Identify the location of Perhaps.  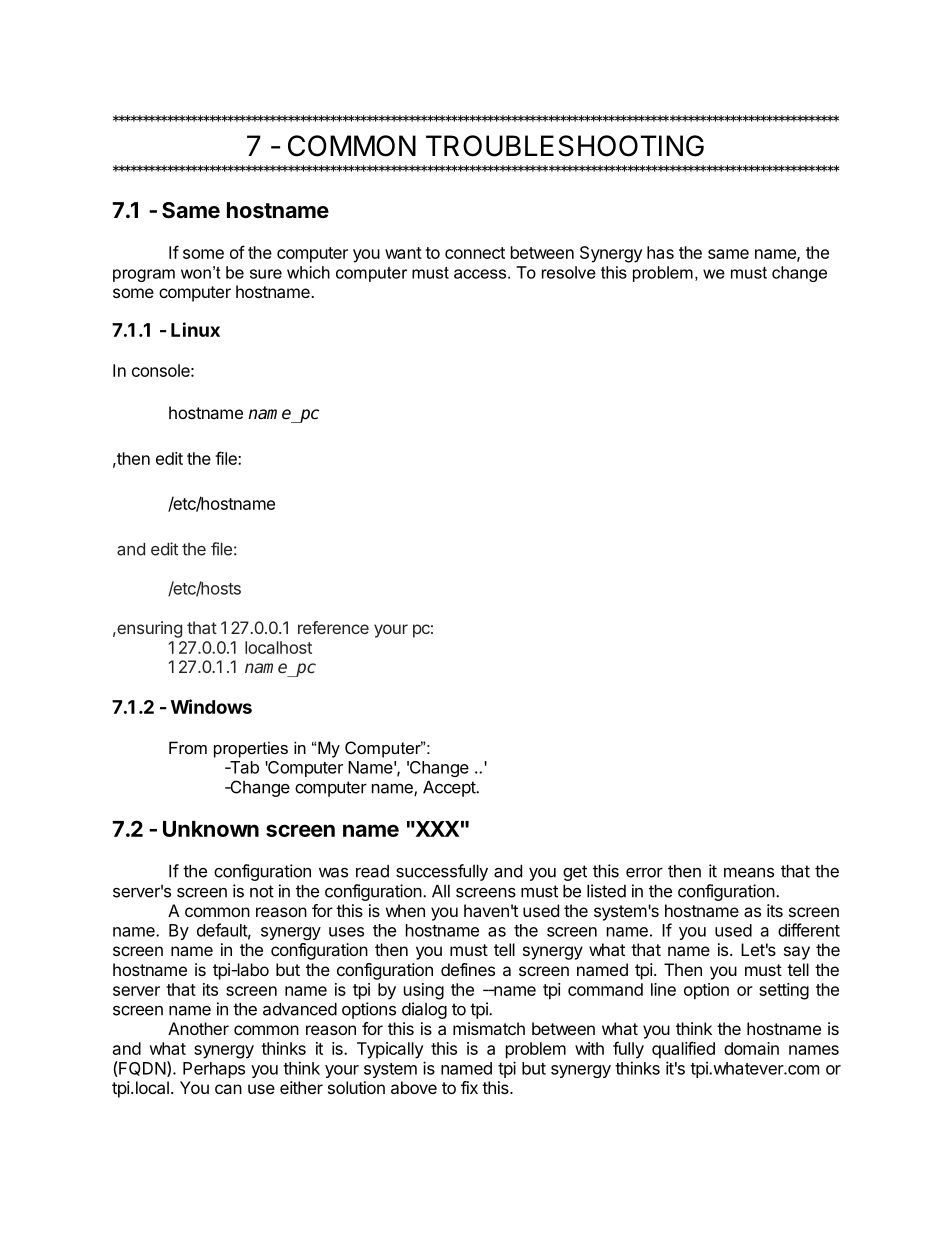
(214, 1070).
